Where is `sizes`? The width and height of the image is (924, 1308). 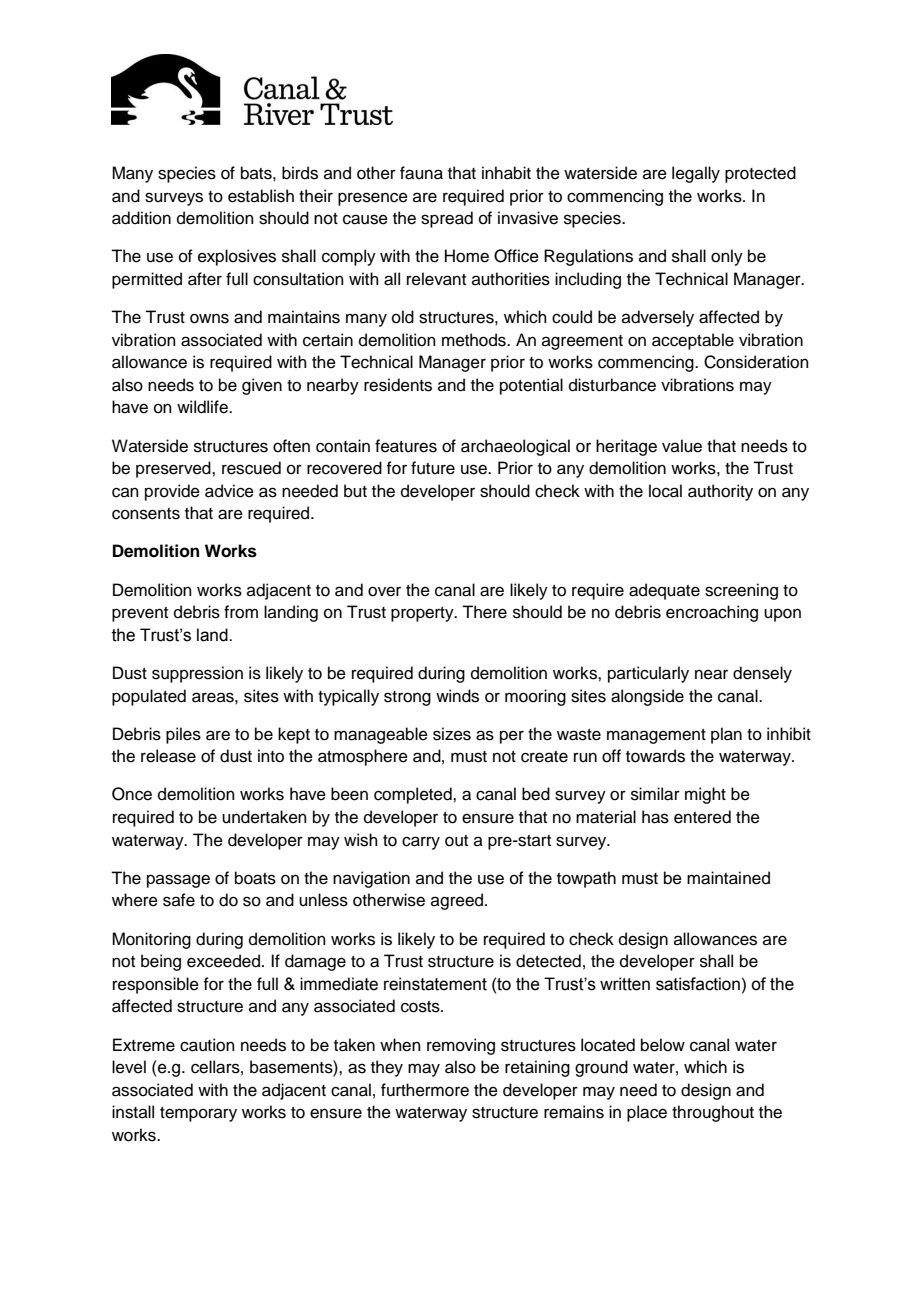
sizes is located at coordinates (452, 734).
